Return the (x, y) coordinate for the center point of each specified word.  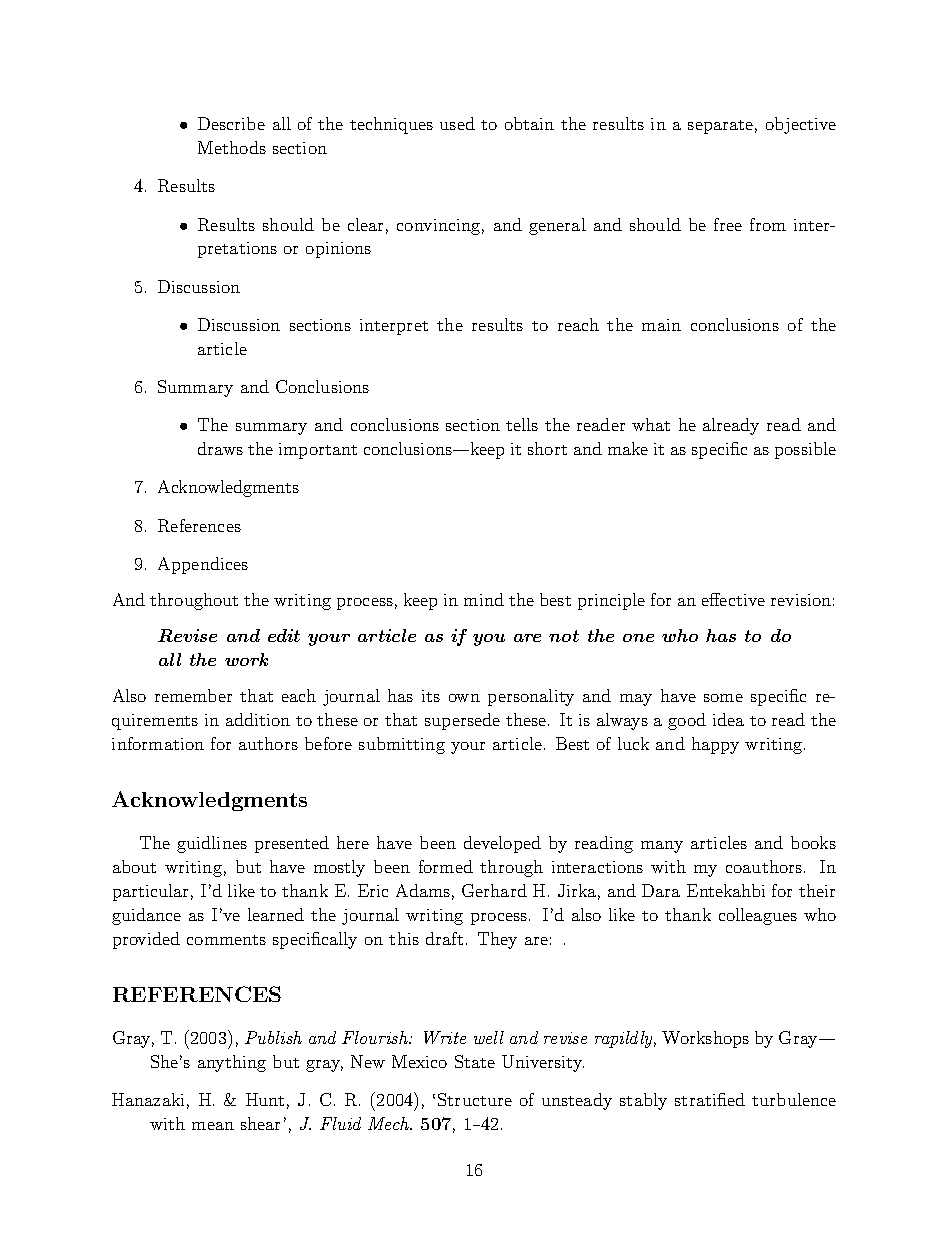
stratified (710, 1099)
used (457, 123)
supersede (462, 721)
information (158, 743)
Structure (475, 1099)
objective (801, 125)
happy (715, 745)
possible (805, 450)
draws (220, 448)
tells (522, 424)
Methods (232, 147)
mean (213, 1126)
